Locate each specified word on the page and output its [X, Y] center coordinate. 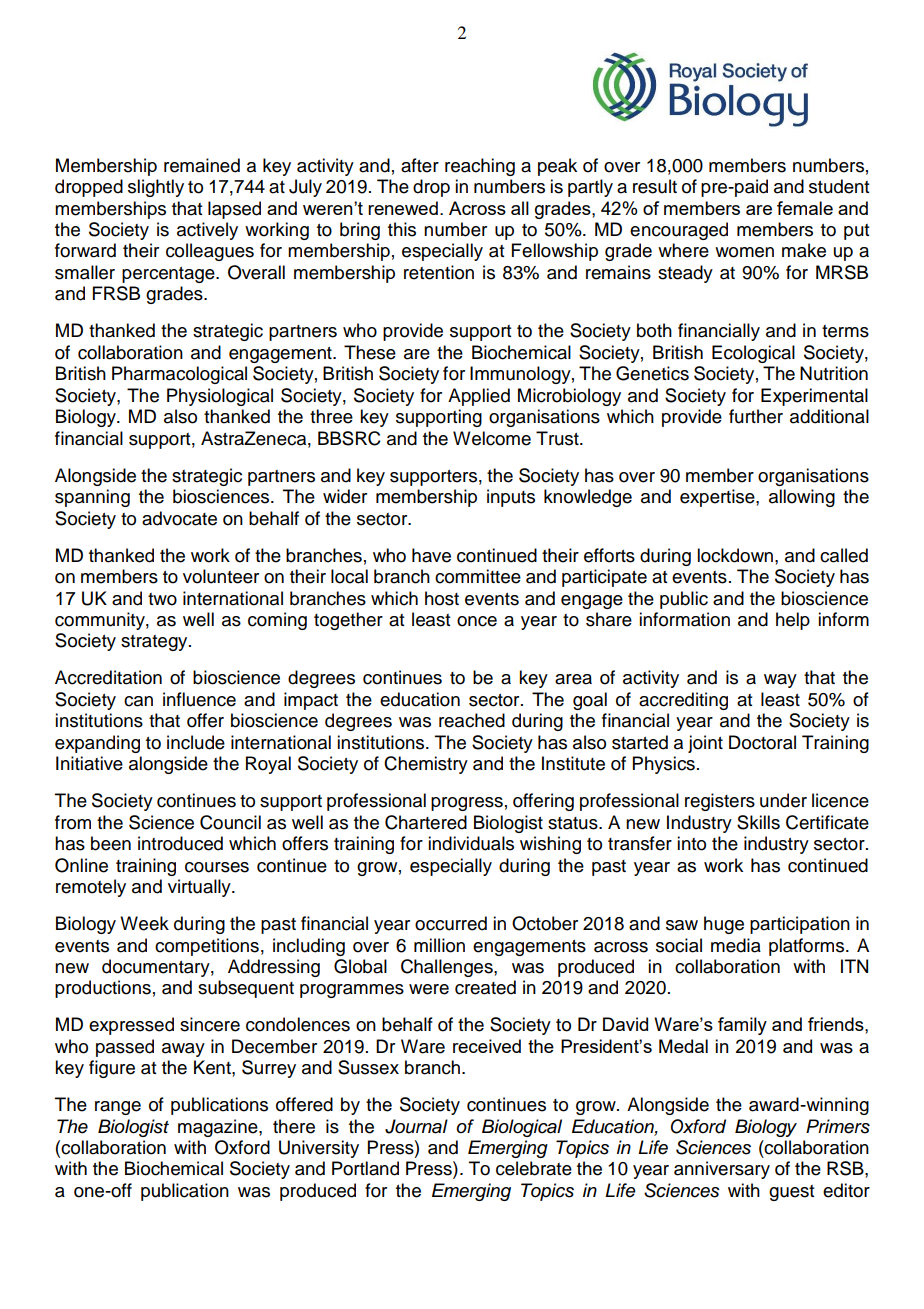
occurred [451, 923]
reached [472, 720]
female [805, 208]
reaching [480, 167]
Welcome [492, 438]
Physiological [220, 397]
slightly [156, 188]
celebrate [534, 1168]
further [756, 416]
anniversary [722, 1170]
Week [144, 923]
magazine [219, 1128]
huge [724, 925]
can [138, 701]
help [793, 621]
